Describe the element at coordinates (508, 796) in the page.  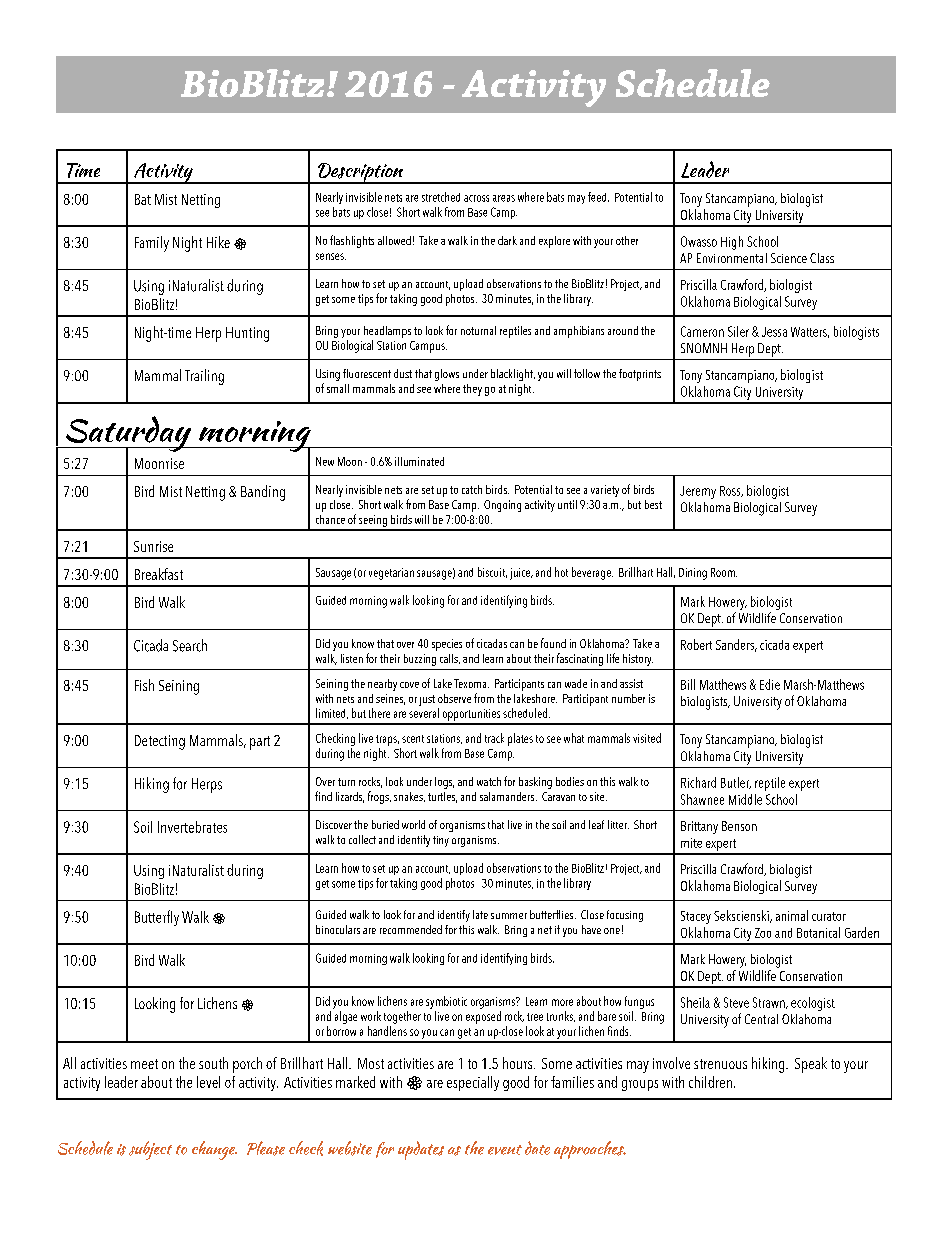
I see `salamanders` at that location.
